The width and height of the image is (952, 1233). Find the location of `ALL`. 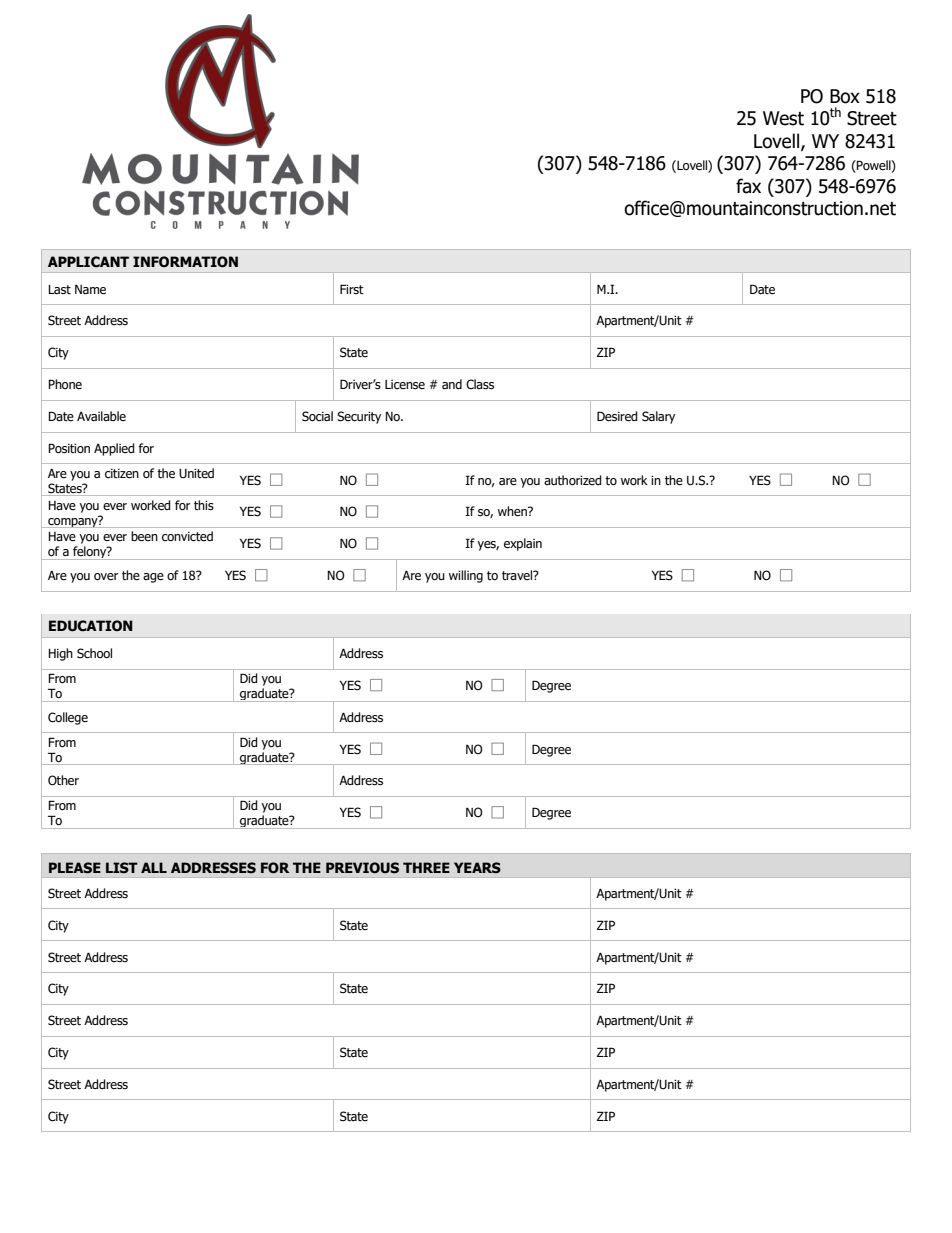

ALL is located at coordinates (154, 867).
